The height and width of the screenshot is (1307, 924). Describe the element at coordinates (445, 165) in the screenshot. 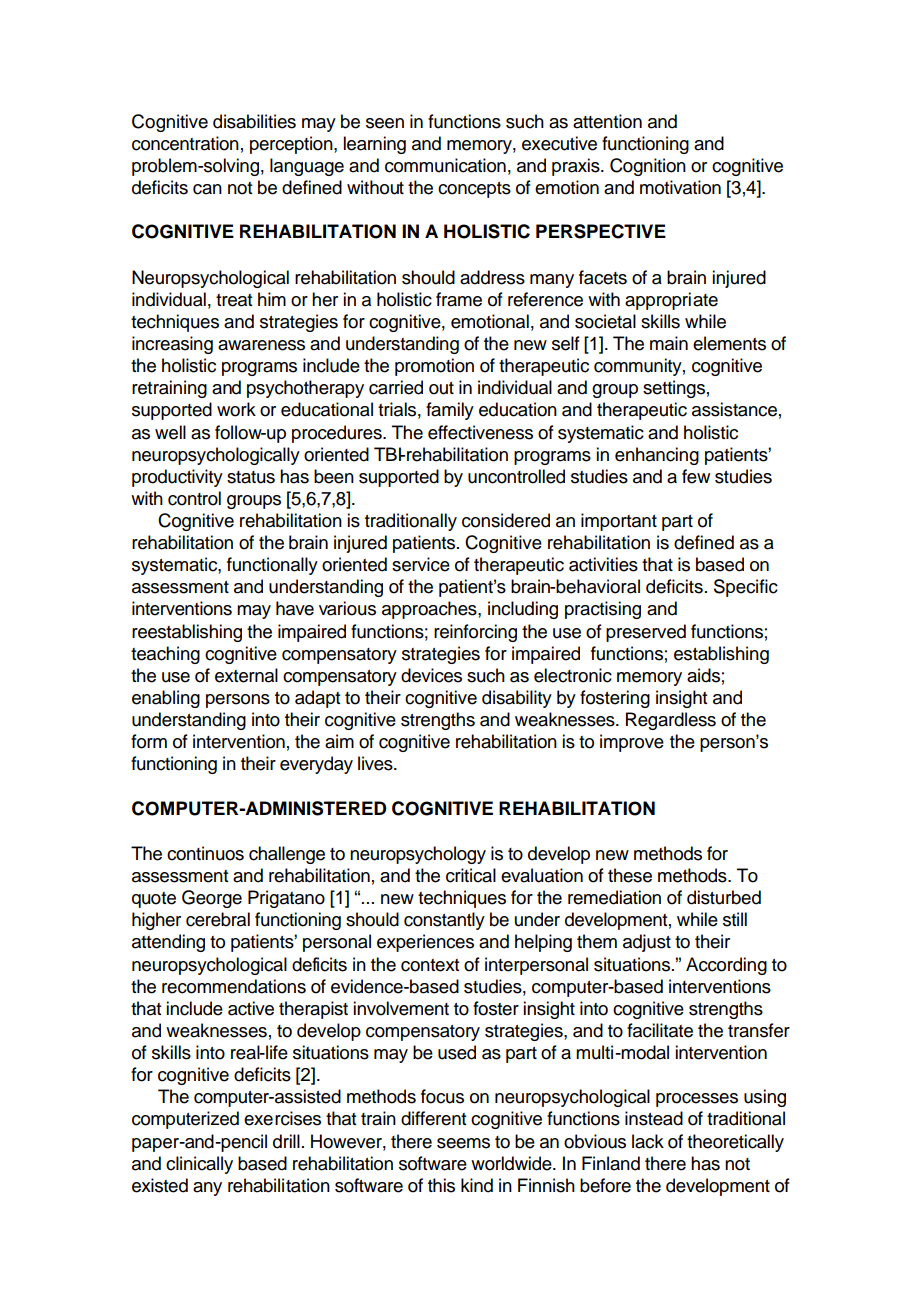

I see `communication` at that location.
